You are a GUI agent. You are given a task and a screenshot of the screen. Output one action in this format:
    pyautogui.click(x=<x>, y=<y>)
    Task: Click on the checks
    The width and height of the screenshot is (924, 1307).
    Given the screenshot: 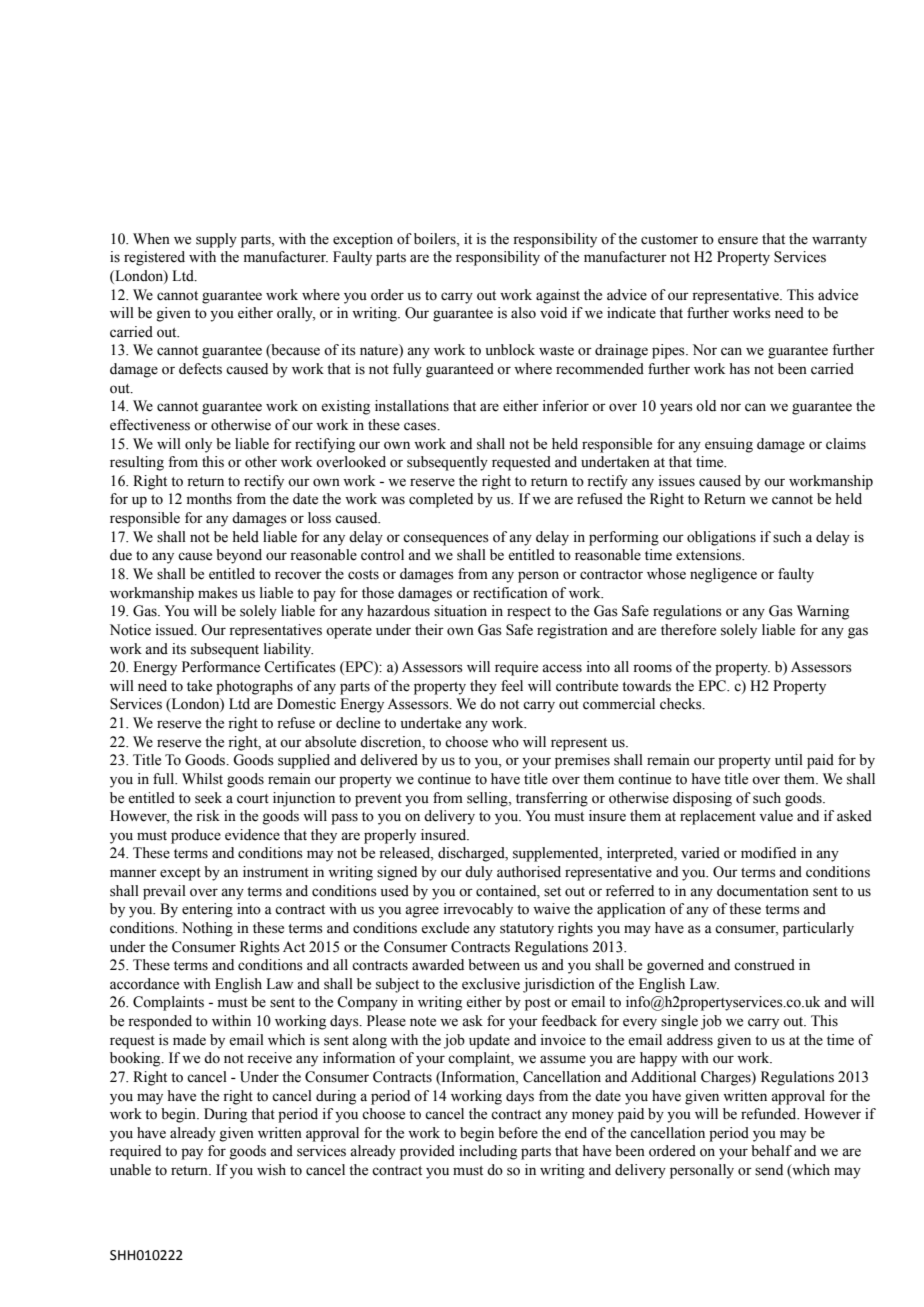 What is the action you would take?
    pyautogui.click(x=682, y=704)
